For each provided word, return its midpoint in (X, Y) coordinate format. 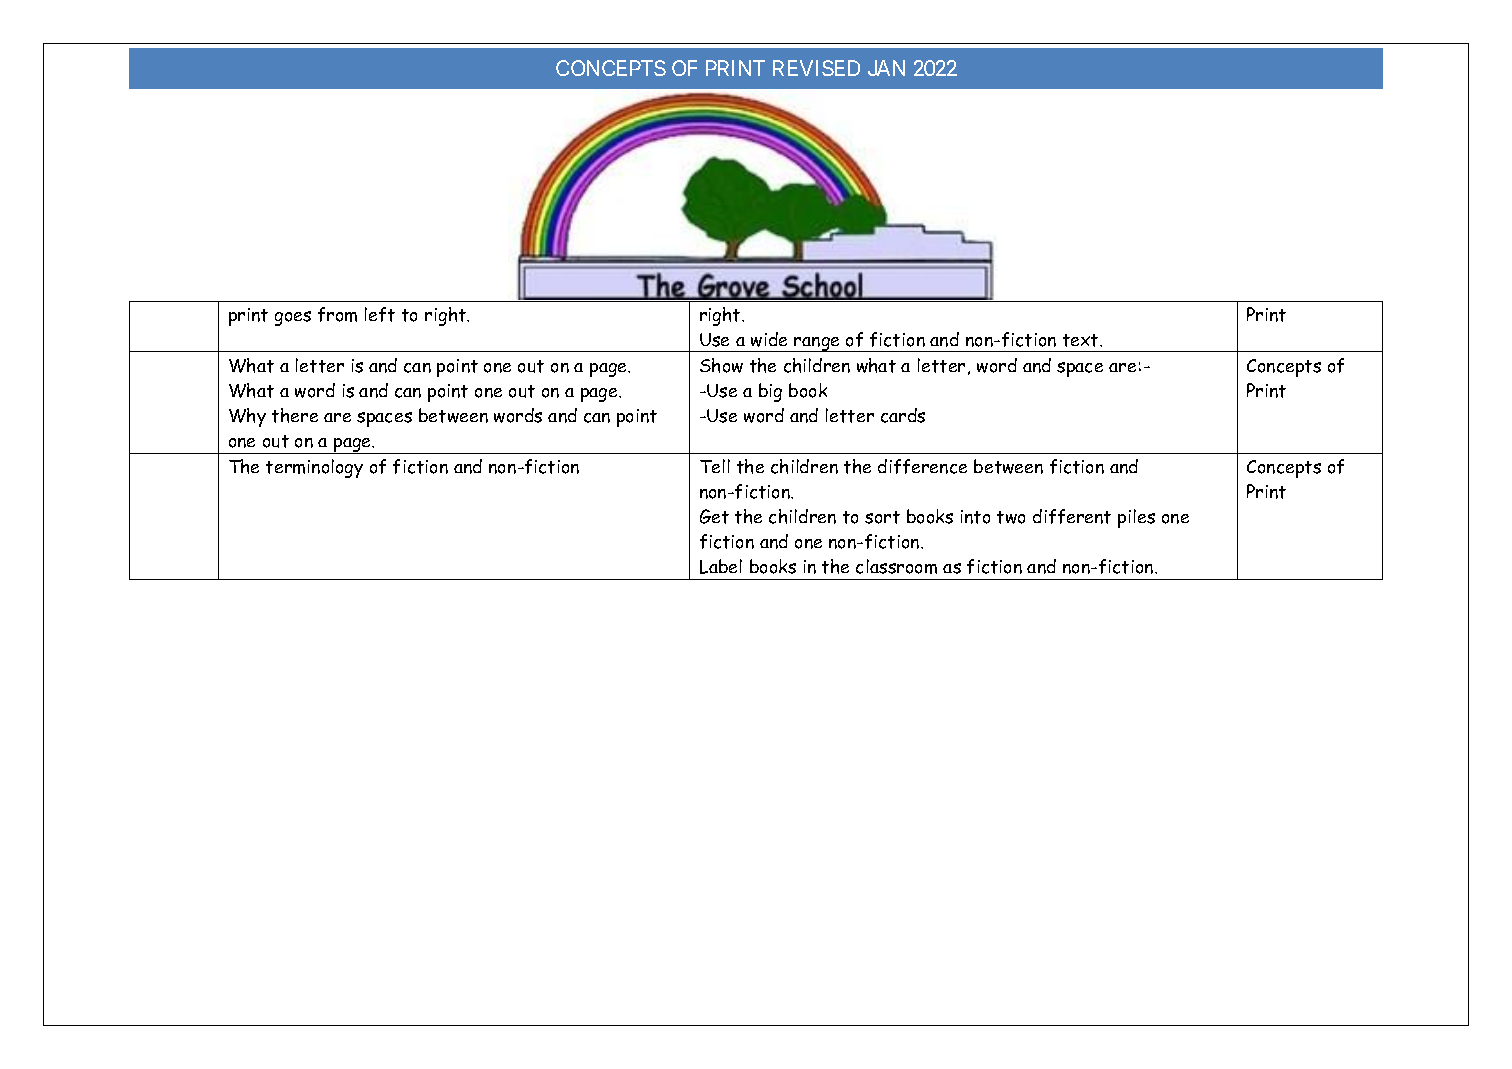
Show (721, 365)
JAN (886, 68)
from (337, 314)
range (817, 344)
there (295, 415)
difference (922, 466)
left (380, 314)
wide (769, 339)
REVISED (816, 68)
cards (903, 415)
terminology (314, 468)
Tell (715, 466)
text (1082, 340)
